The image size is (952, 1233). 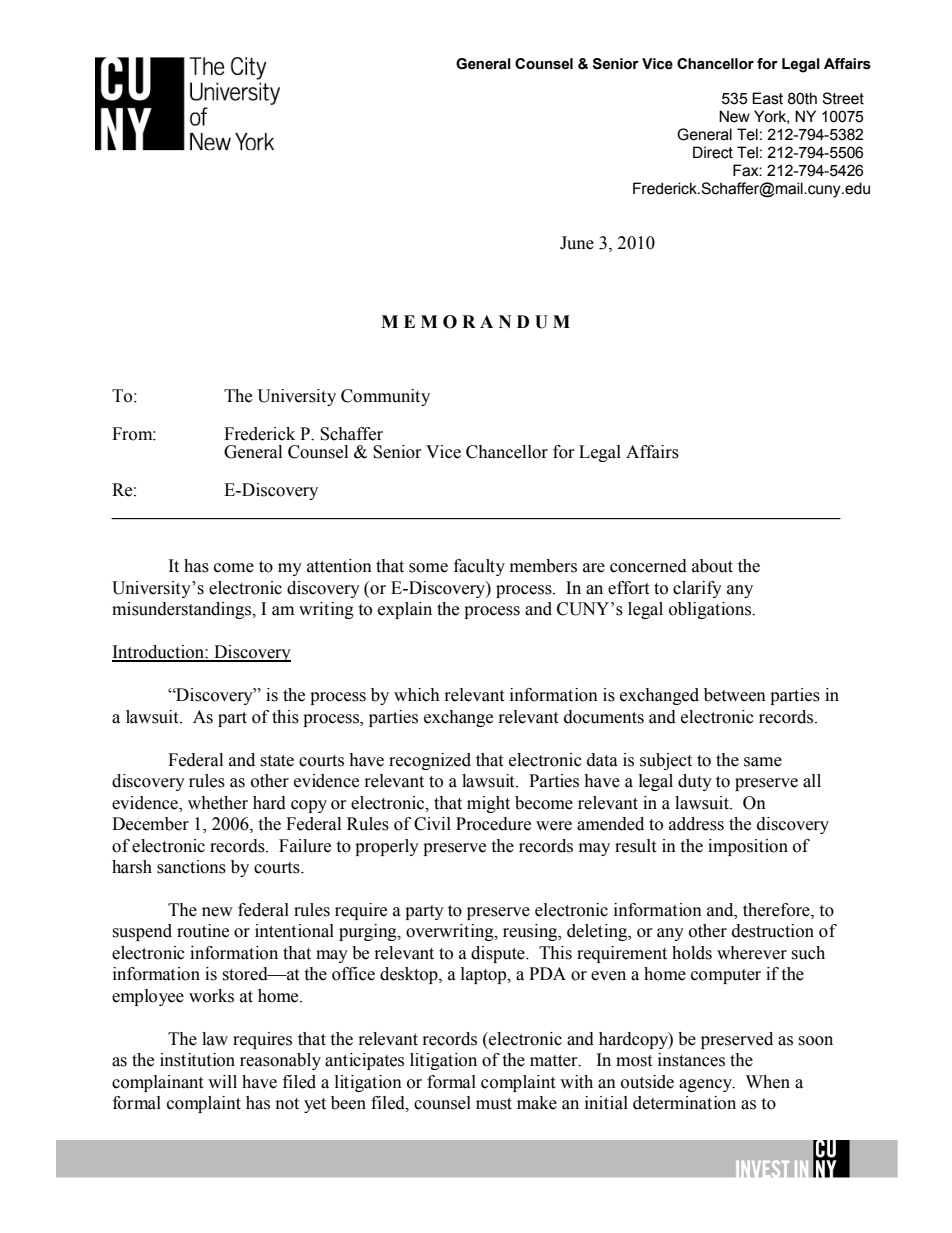 What do you see at coordinates (767, 98) in the page?
I see `East` at bounding box center [767, 98].
